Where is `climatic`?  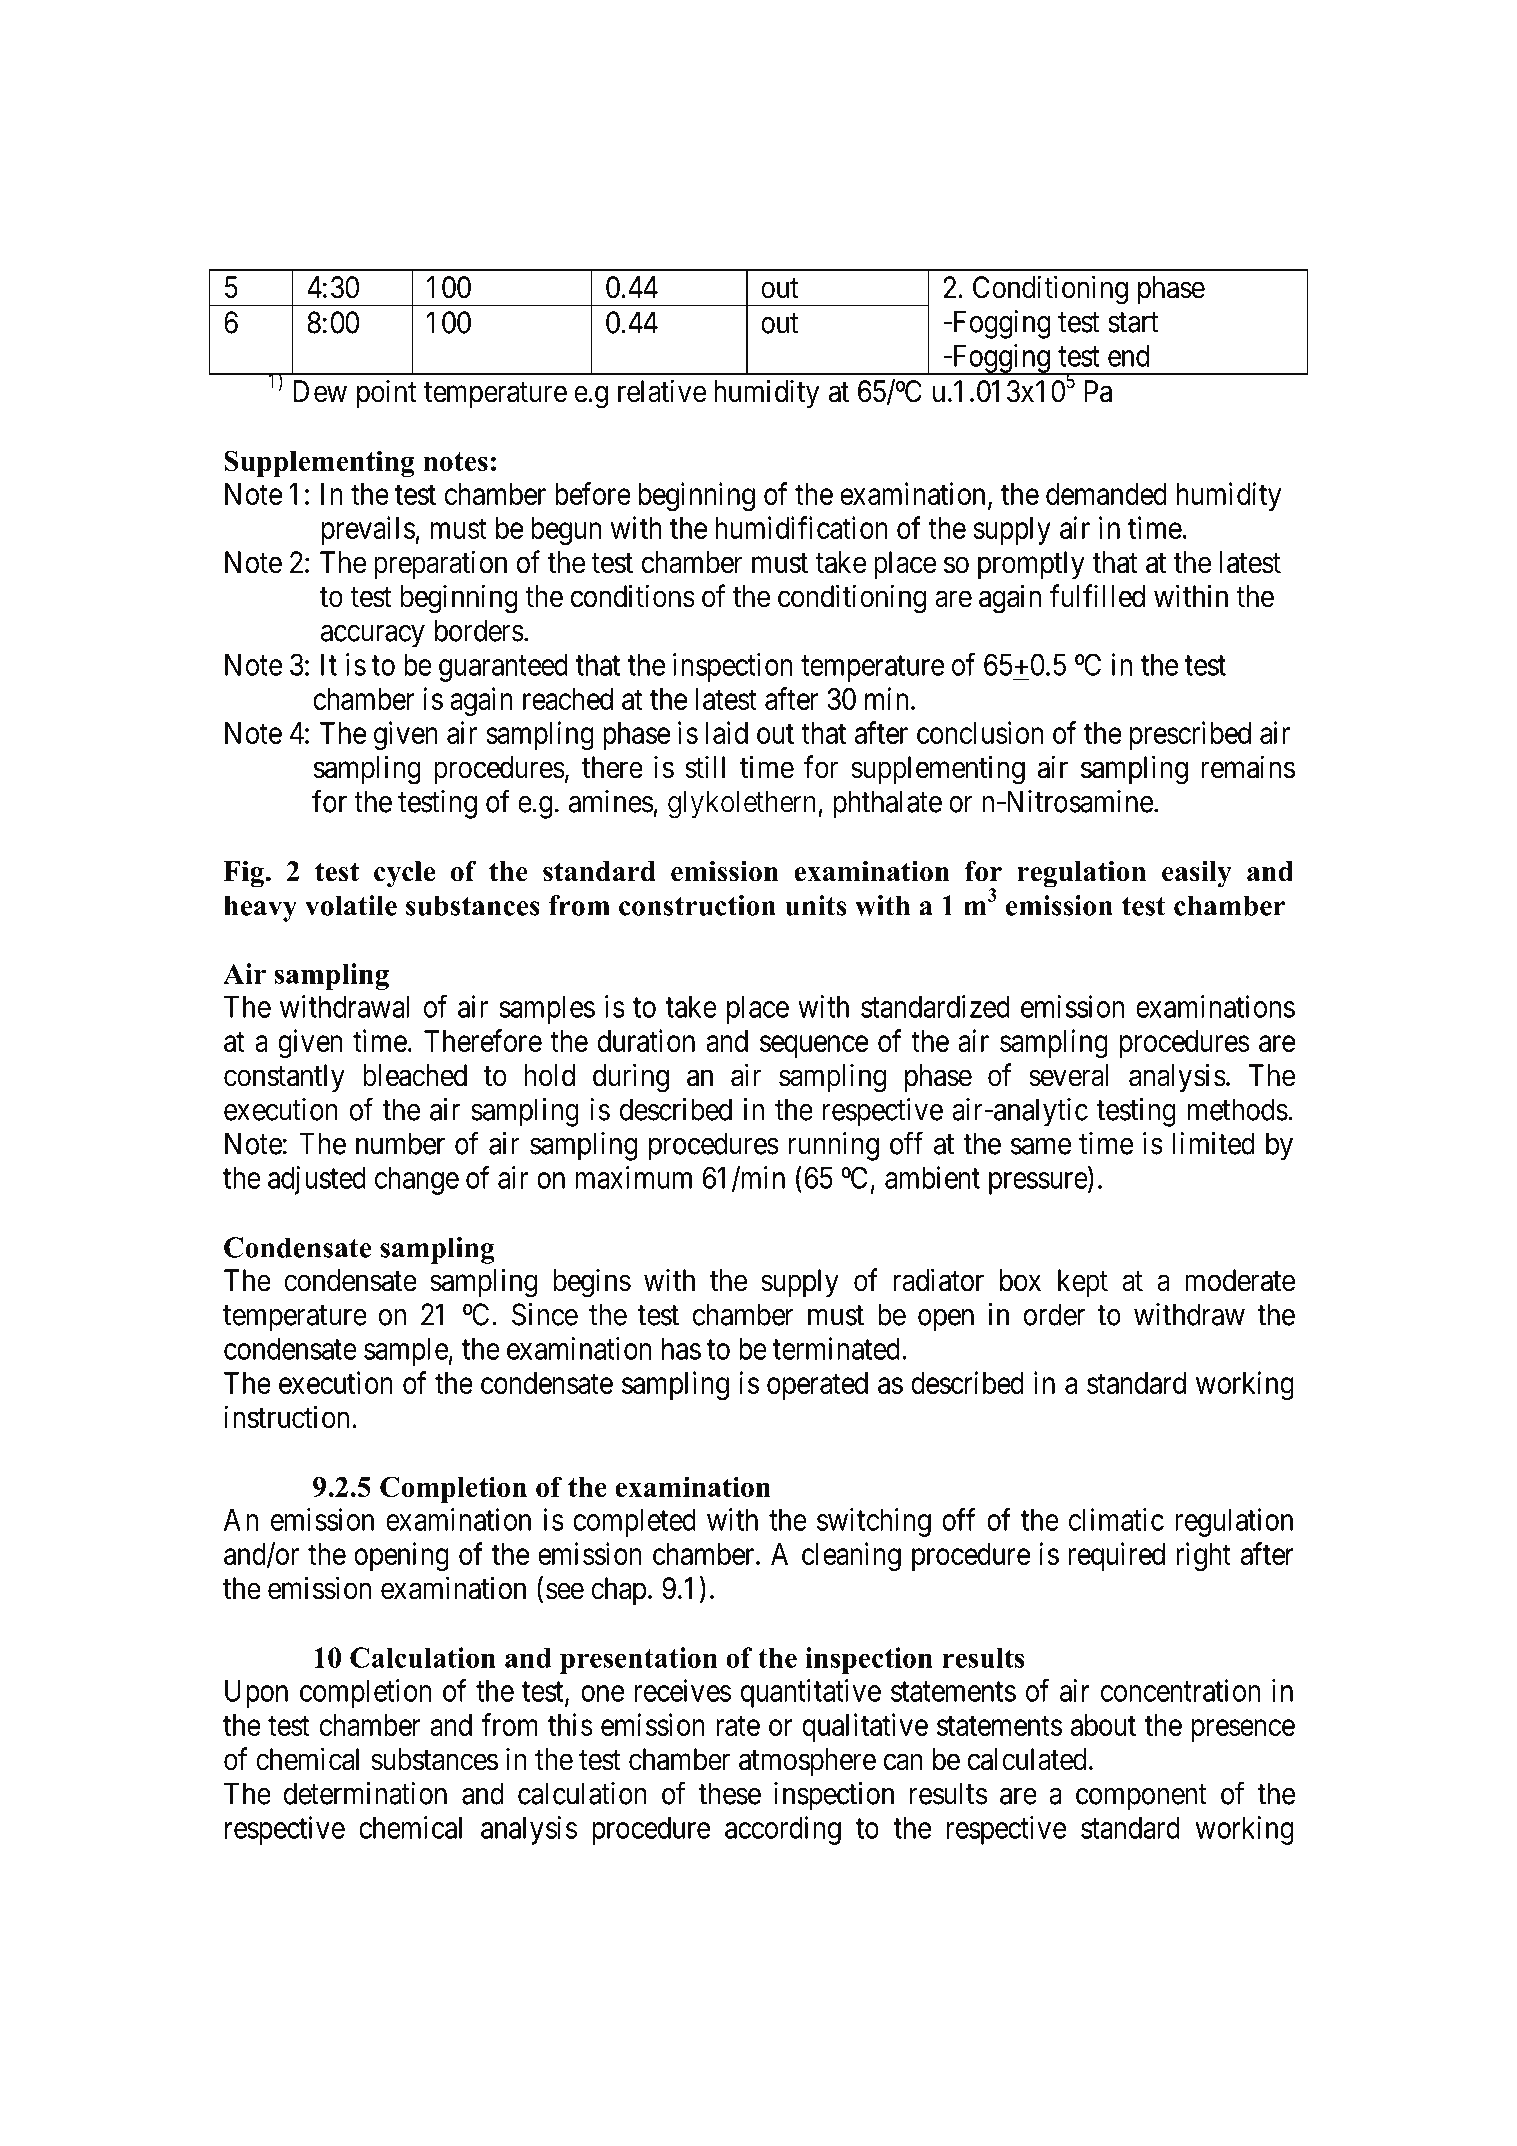
climatic is located at coordinates (1116, 1519).
